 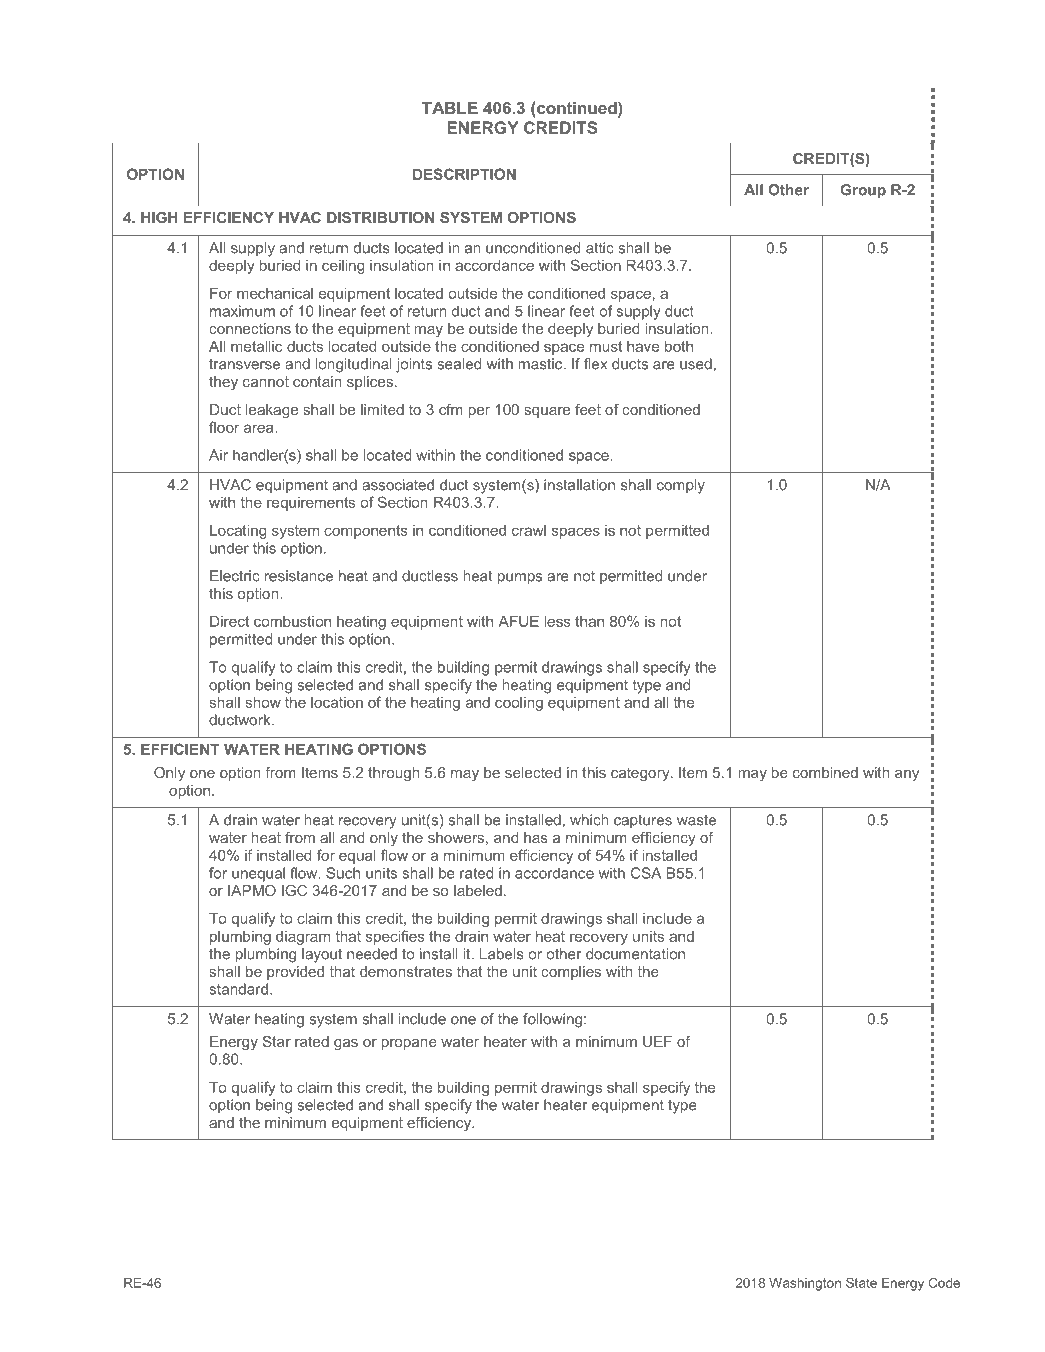 What do you see at coordinates (805, 1284) in the screenshot?
I see `Washington` at bounding box center [805, 1284].
